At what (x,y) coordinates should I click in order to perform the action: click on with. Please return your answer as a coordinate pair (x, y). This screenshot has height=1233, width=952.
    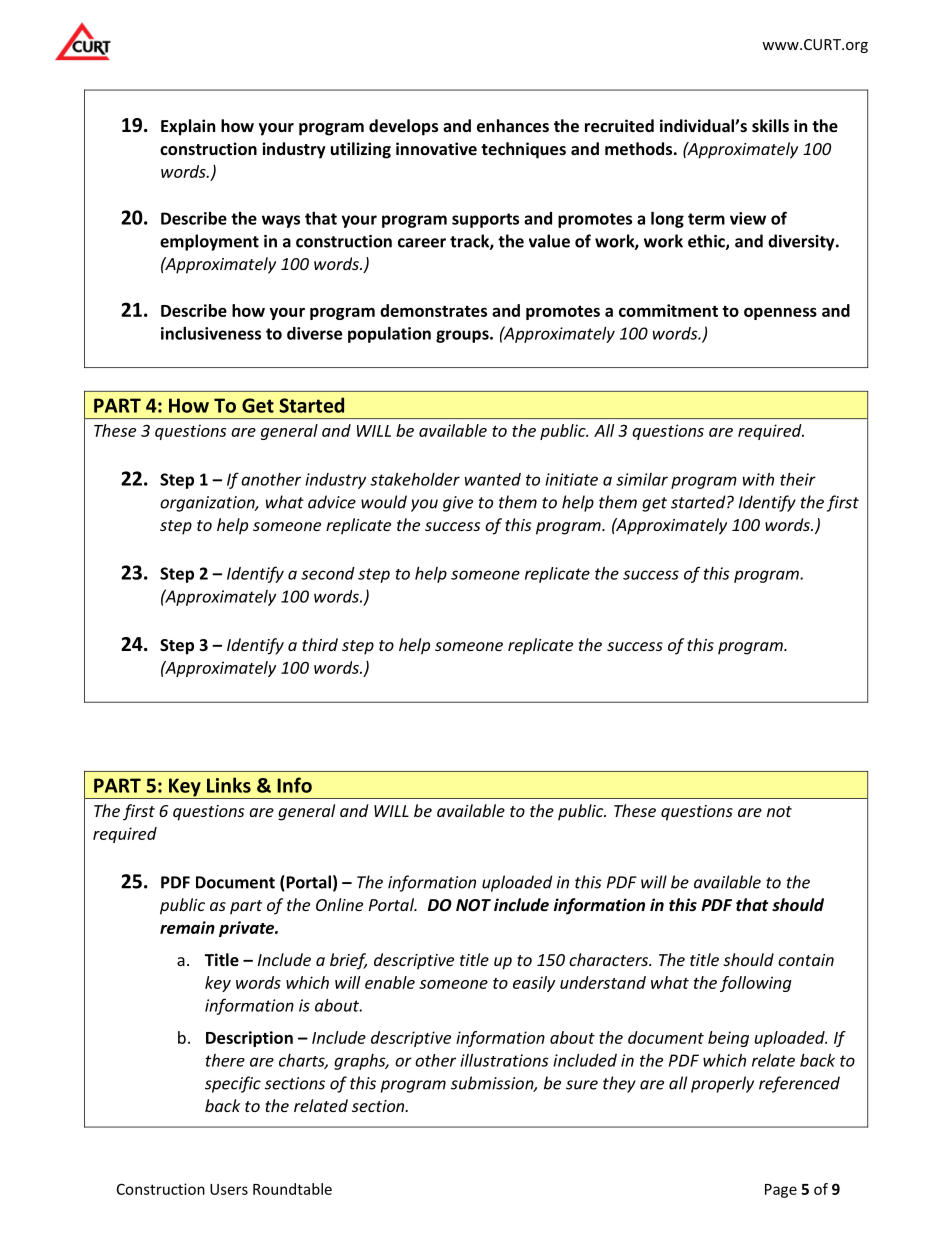
    Looking at the image, I should click on (758, 479).
